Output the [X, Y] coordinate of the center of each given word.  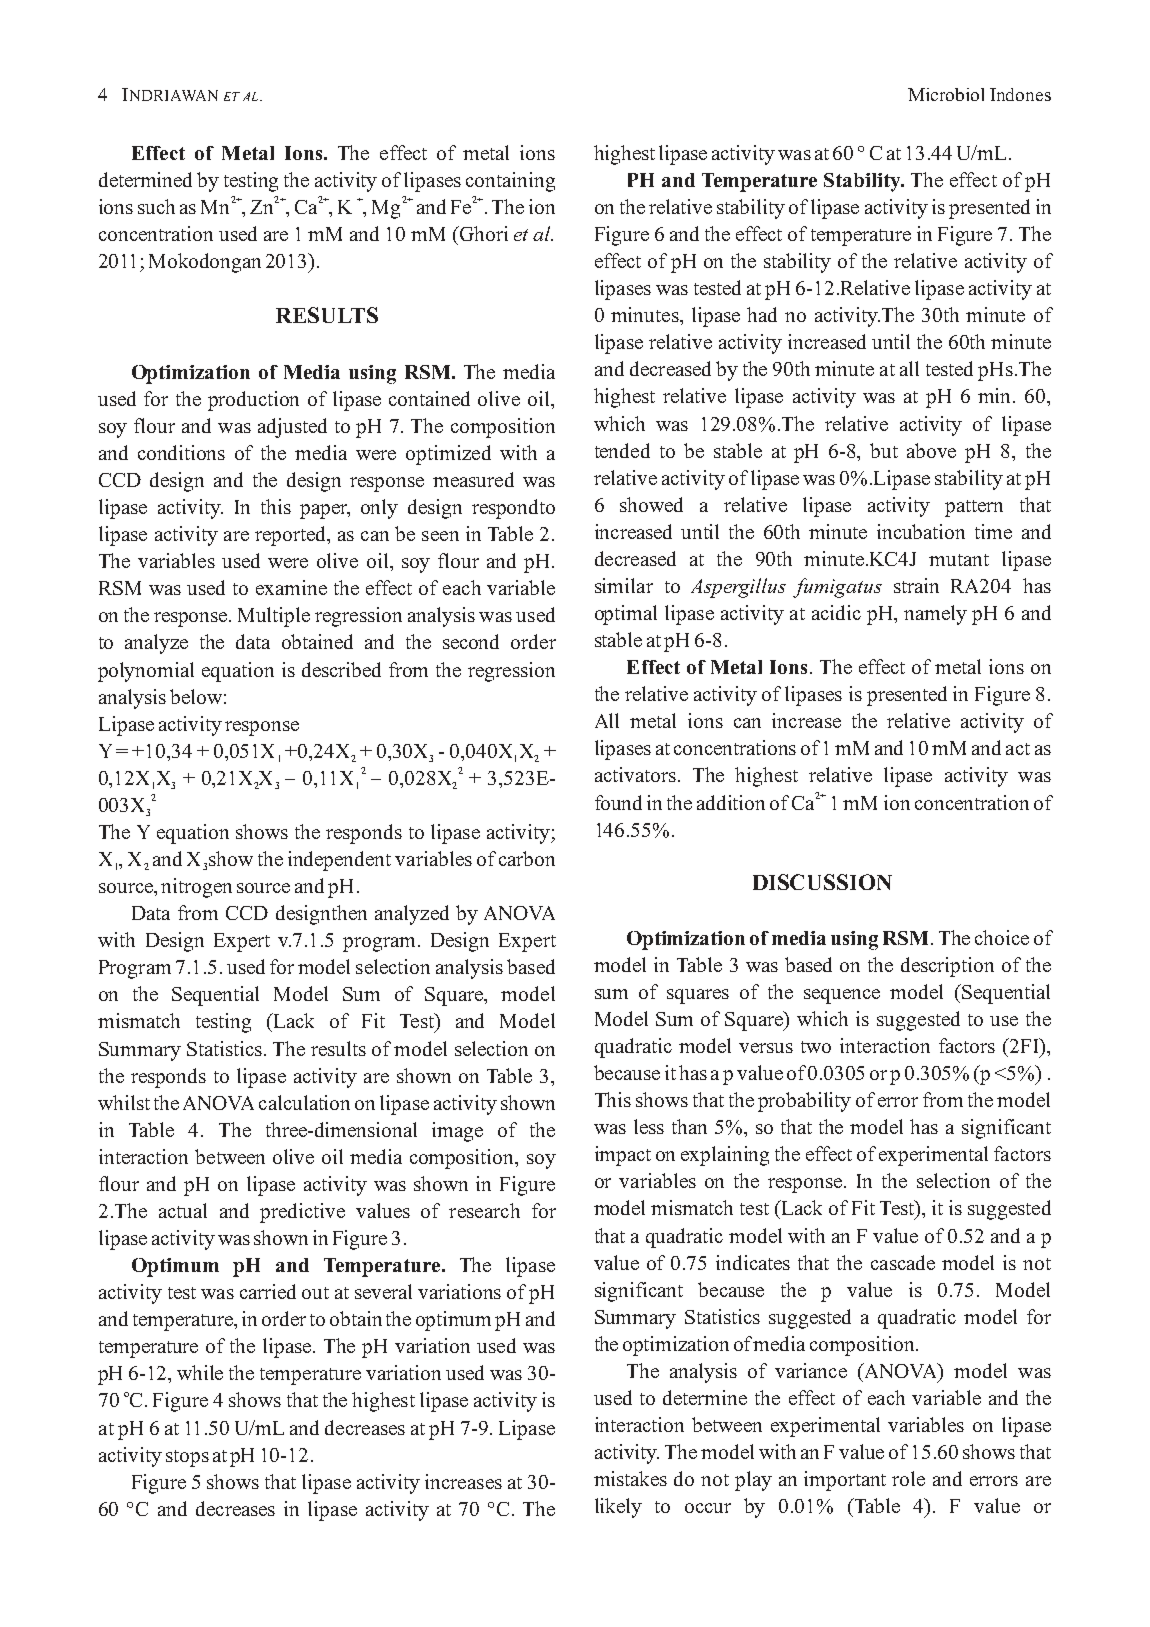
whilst [124, 1102]
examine [291, 587]
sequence [842, 996]
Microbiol [946, 94]
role [908, 1478]
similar [624, 585]
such [156, 206]
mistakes [630, 1478]
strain [916, 585]
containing [510, 182]
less [649, 1126]
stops [187, 1458]
